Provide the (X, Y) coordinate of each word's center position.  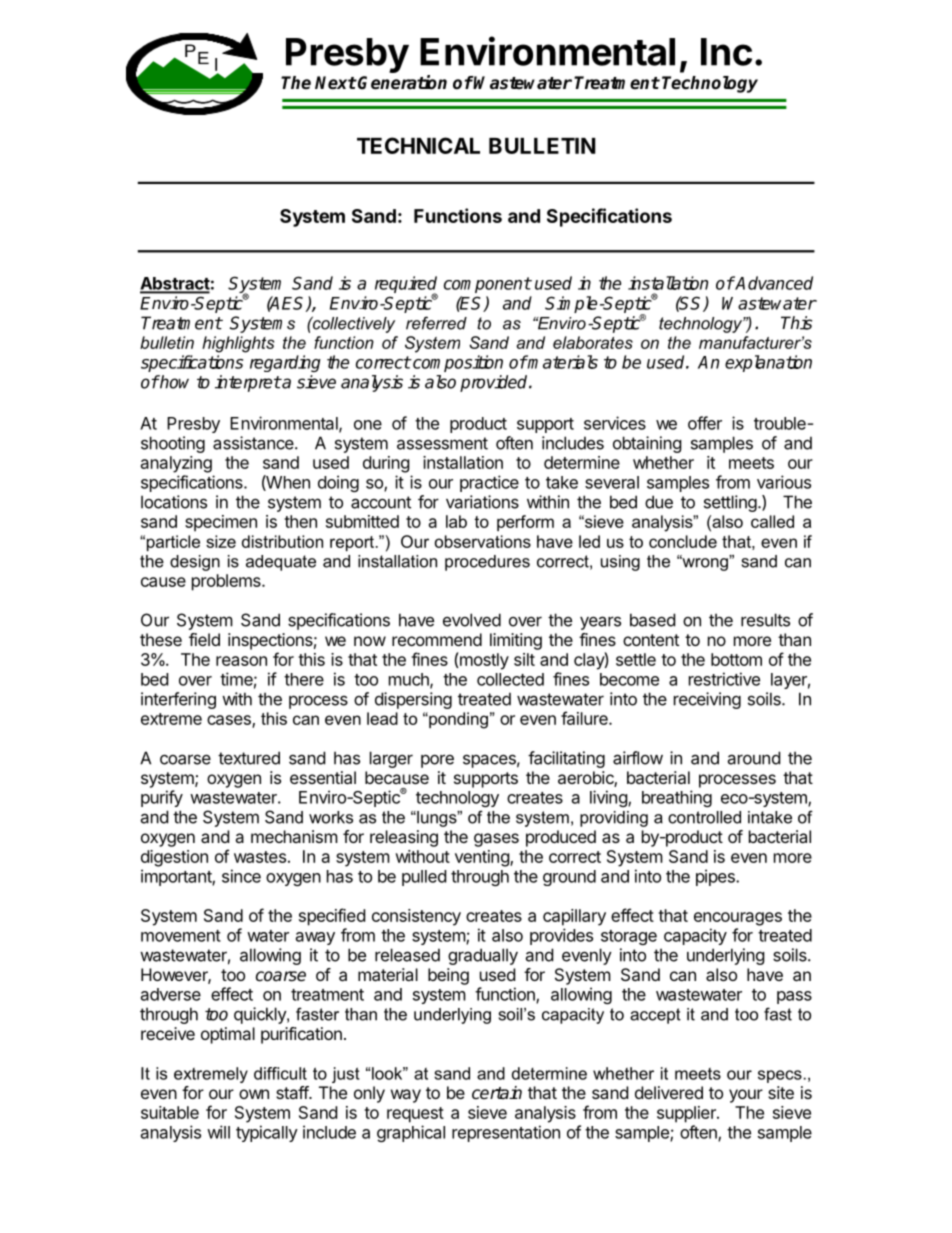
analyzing (176, 464)
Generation (402, 82)
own (254, 1094)
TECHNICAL (418, 145)
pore (437, 761)
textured (249, 758)
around (753, 758)
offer (705, 423)
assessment (442, 443)
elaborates (593, 342)
